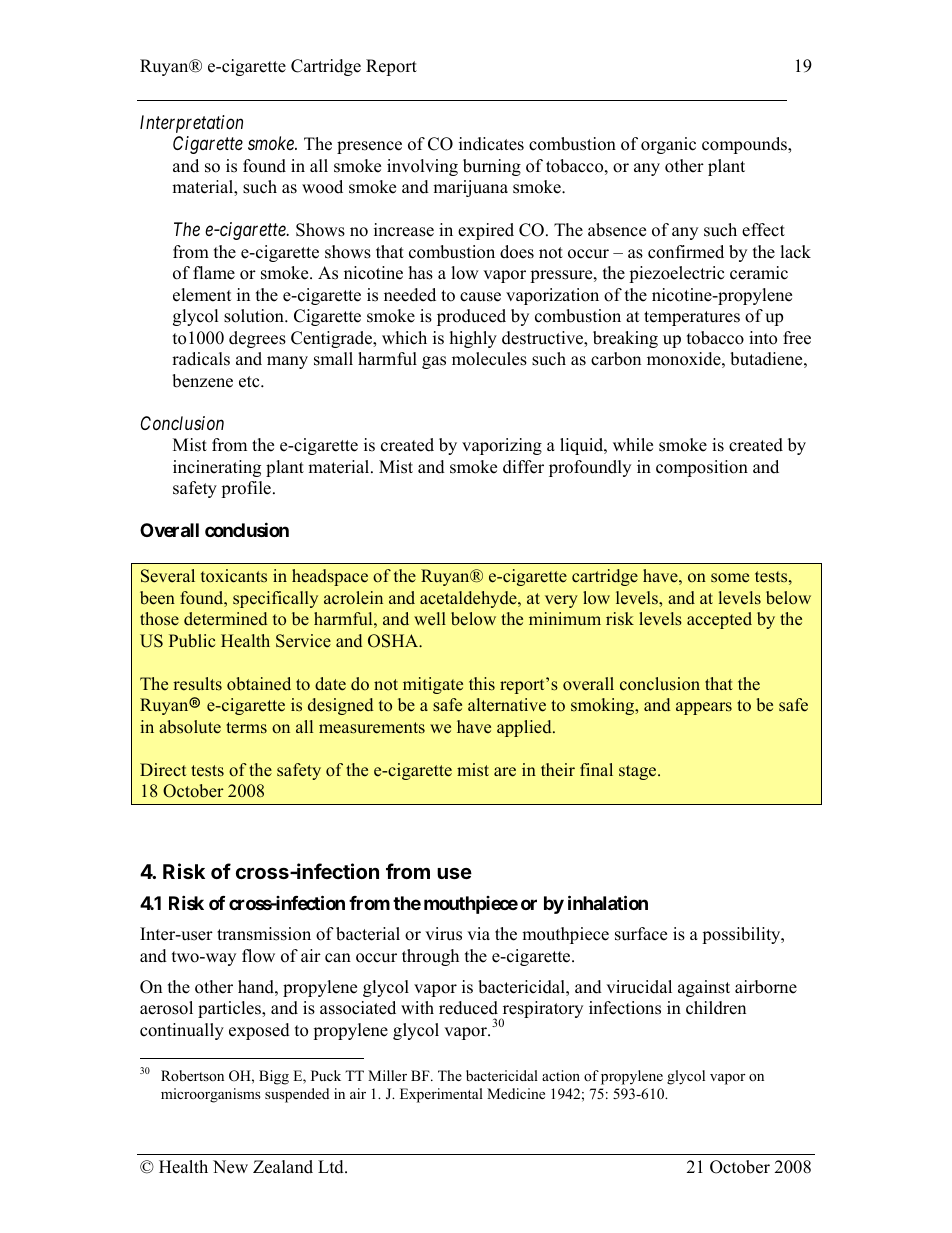 The height and width of the screenshot is (1233, 952). Describe the element at coordinates (441, 1095) in the screenshot. I see `Experimental` at that location.
